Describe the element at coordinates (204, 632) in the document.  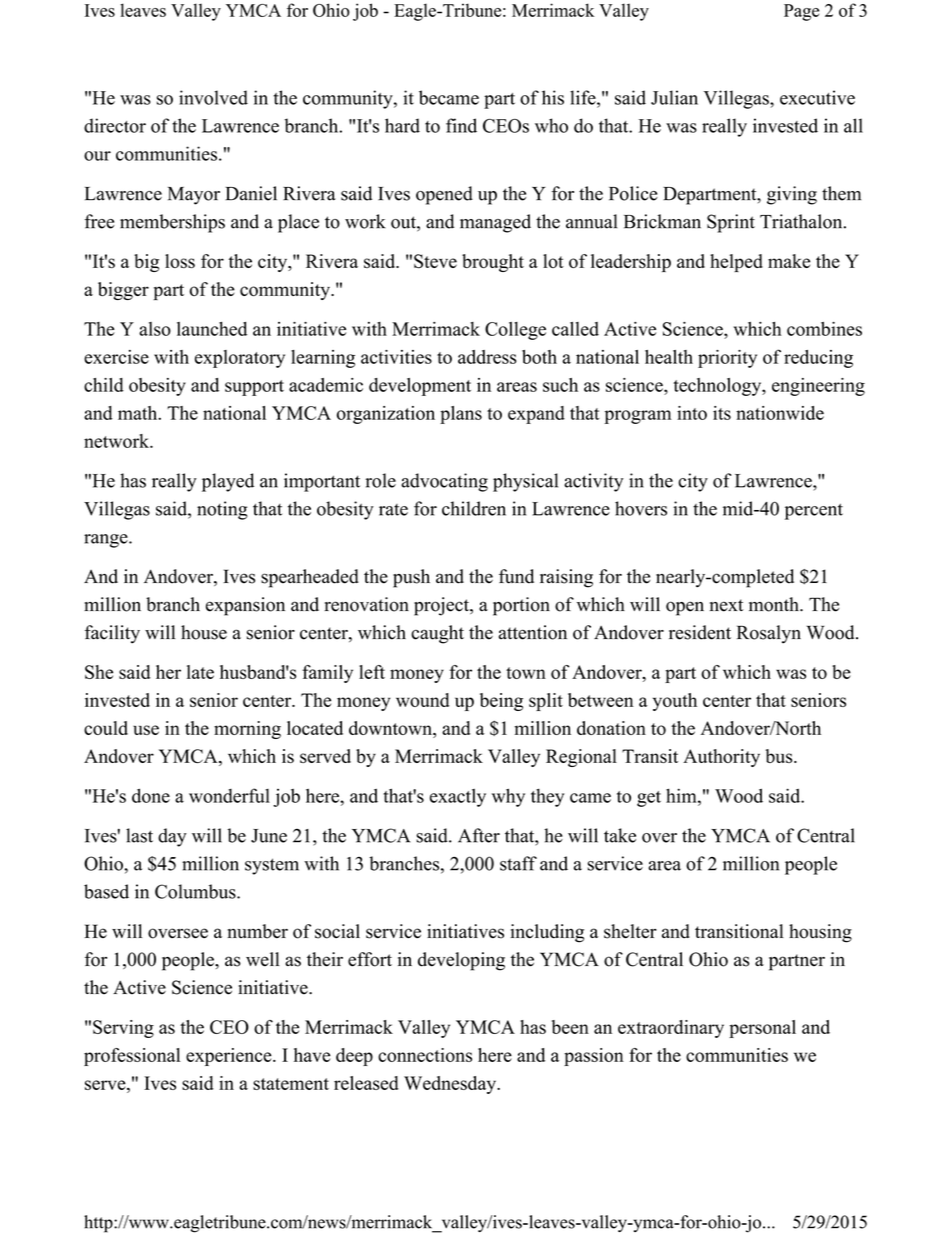
I see `house` at that location.
